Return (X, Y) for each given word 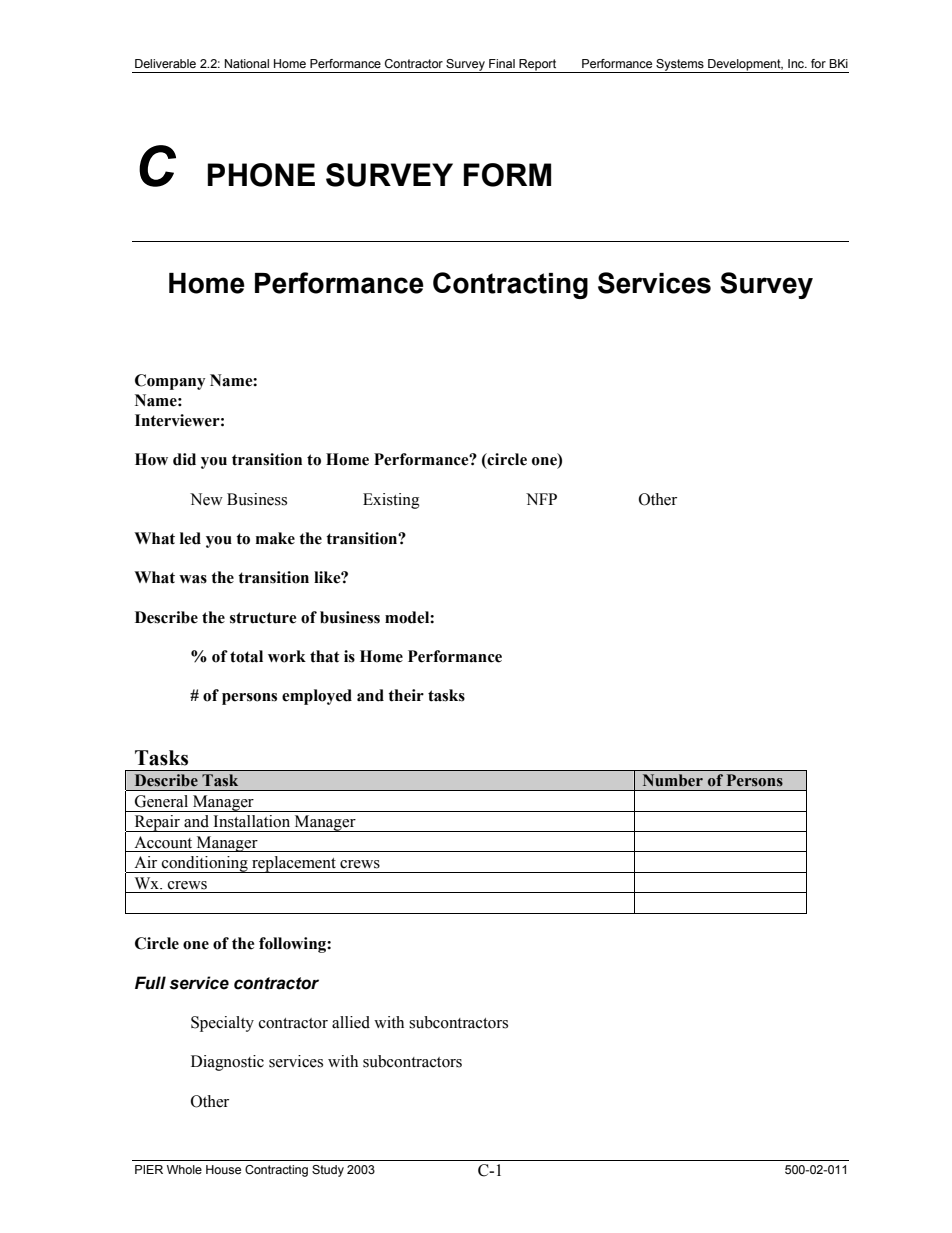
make (275, 538)
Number (673, 780)
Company (170, 382)
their (406, 695)
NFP (541, 499)
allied (351, 1022)
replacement (294, 864)
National (247, 63)
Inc (797, 63)
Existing (391, 501)
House (223, 1169)
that (325, 656)
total (246, 656)
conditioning (205, 864)
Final (502, 63)
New (206, 499)
